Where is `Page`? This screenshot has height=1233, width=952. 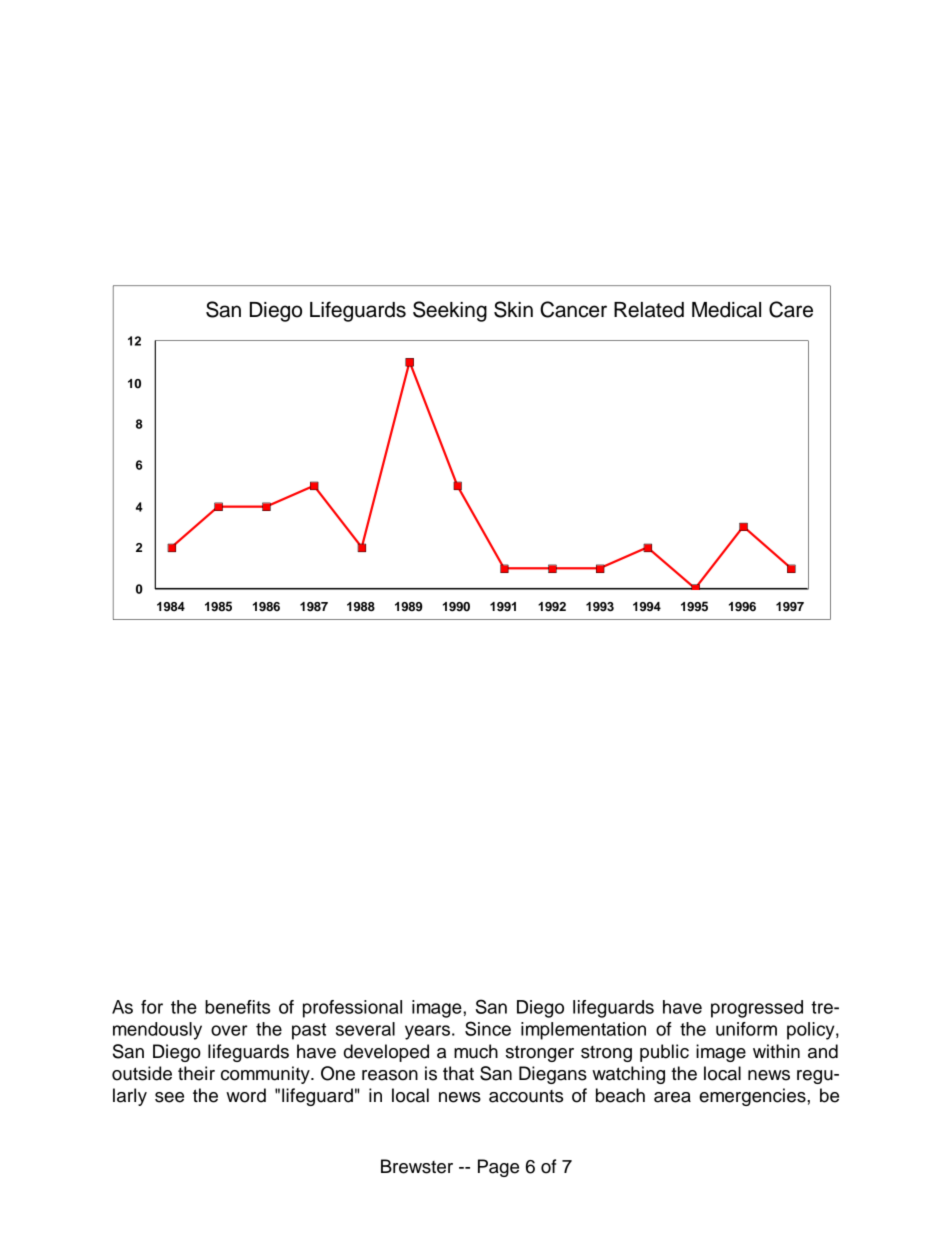 Page is located at coordinates (498, 1168).
